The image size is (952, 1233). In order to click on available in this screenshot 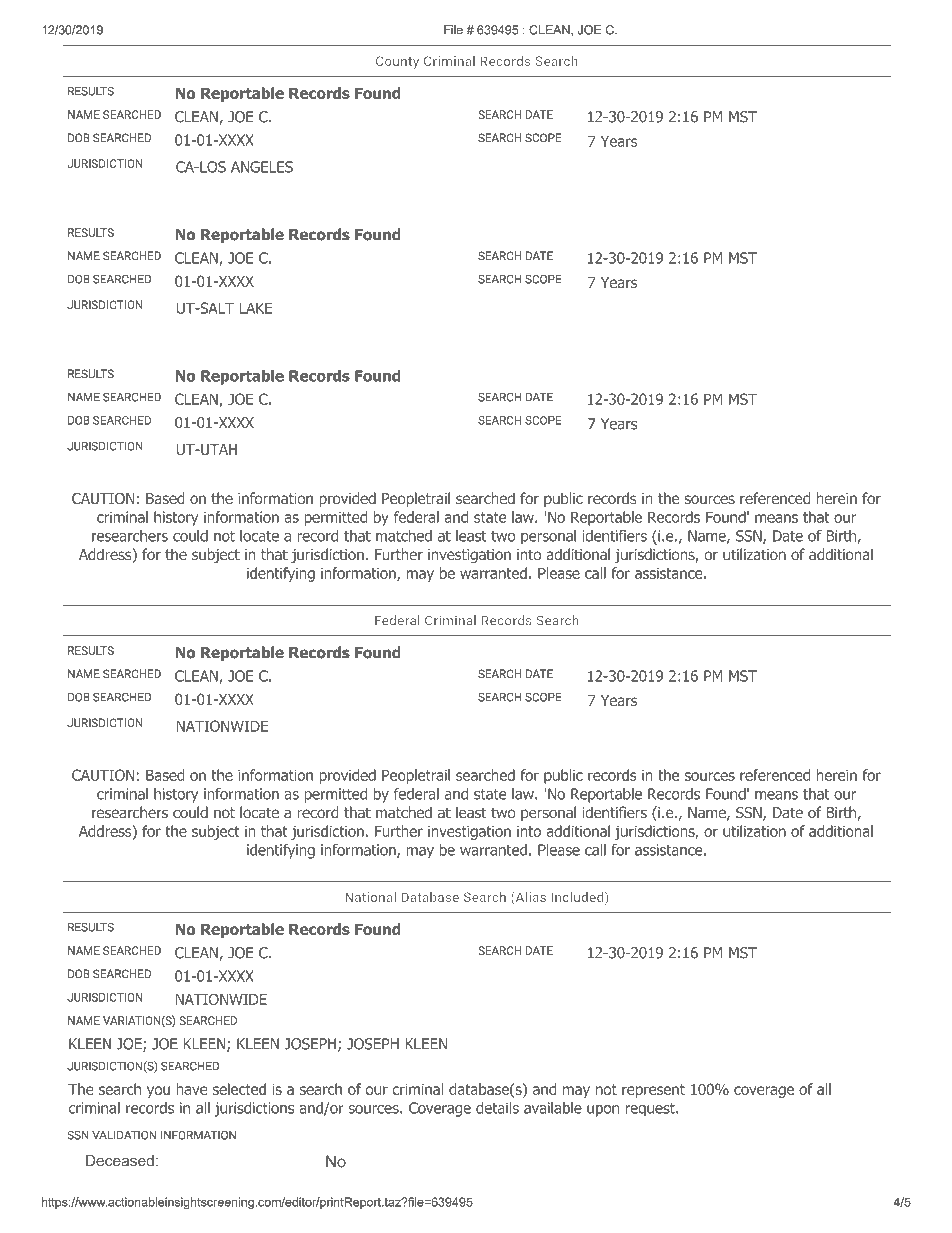, I will do `click(553, 1107)`.
